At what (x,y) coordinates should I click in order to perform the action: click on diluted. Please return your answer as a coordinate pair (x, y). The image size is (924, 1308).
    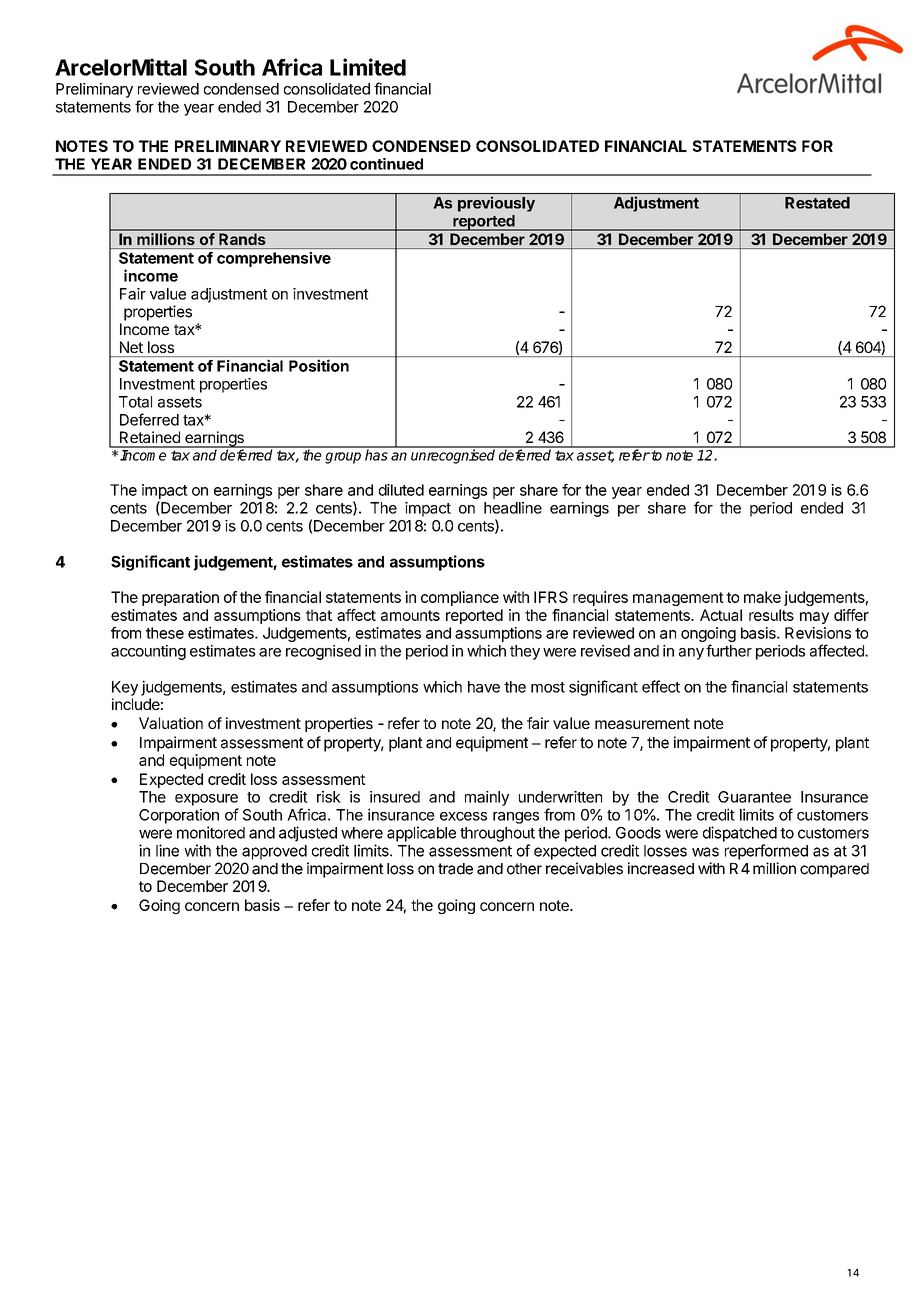
    Looking at the image, I should click on (401, 490).
